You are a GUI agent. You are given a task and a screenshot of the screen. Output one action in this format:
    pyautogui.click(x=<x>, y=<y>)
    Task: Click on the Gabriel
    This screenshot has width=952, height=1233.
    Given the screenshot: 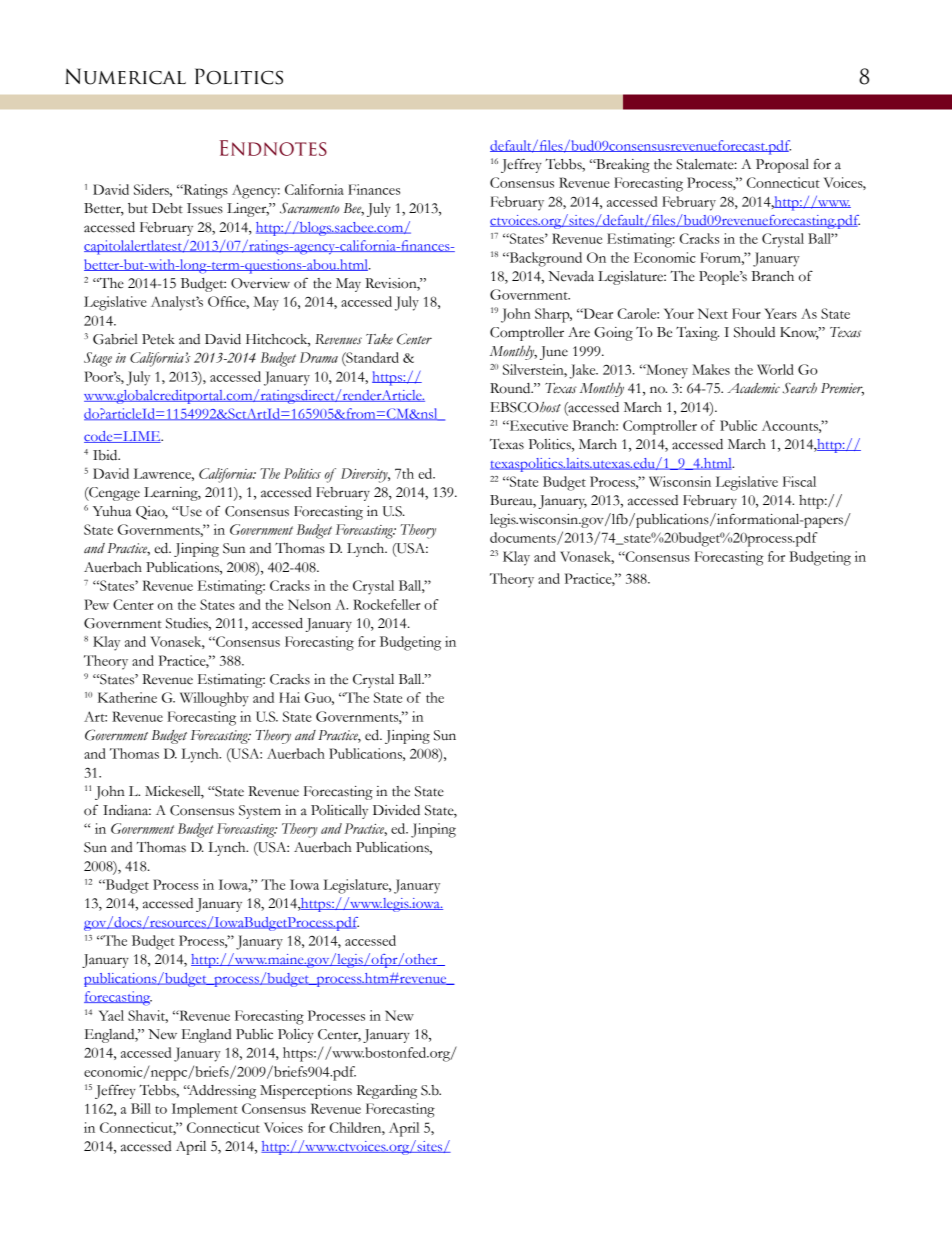 What is the action you would take?
    pyautogui.click(x=115, y=339)
